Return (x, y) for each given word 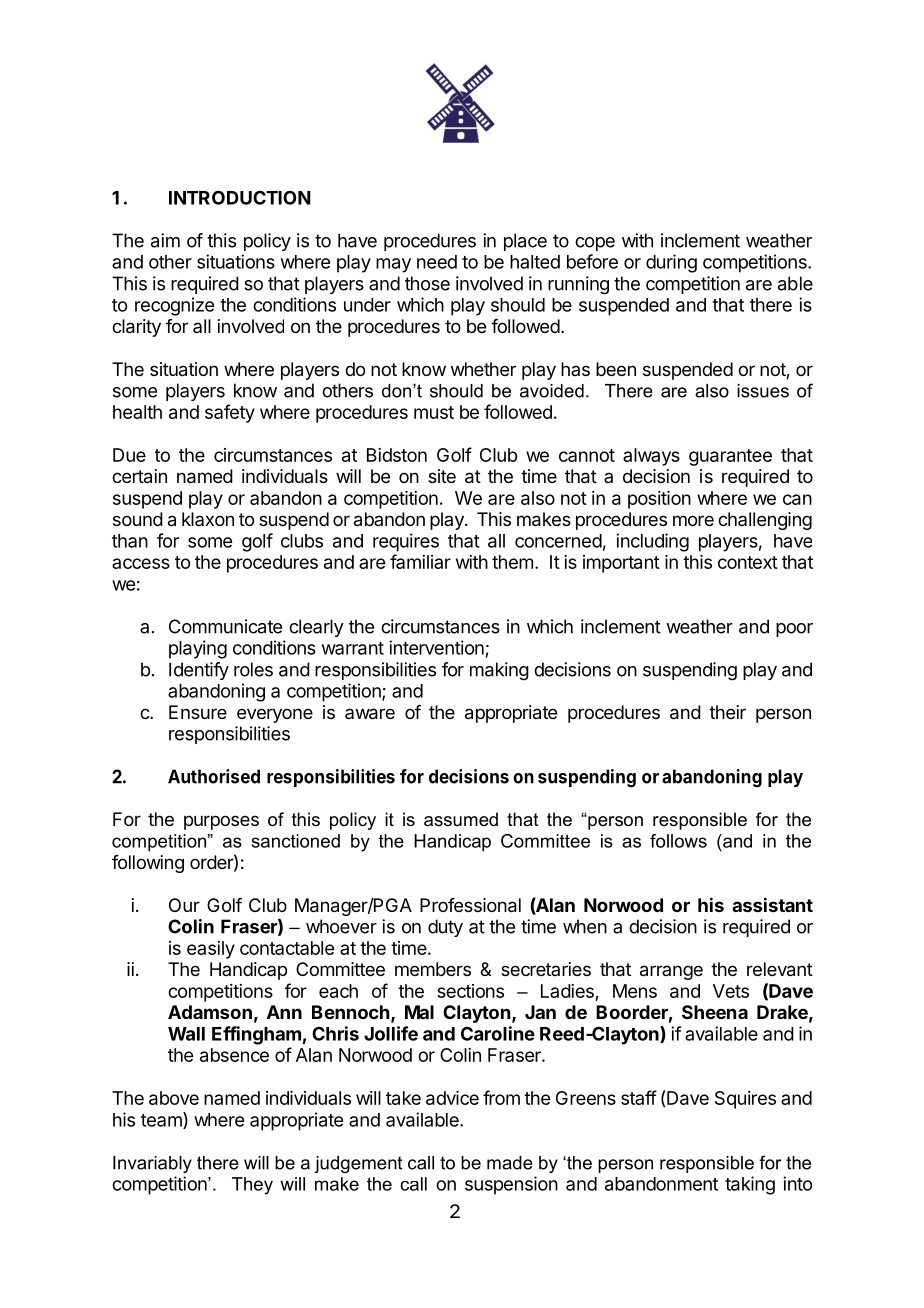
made (510, 1163)
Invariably (152, 1164)
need (437, 262)
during (671, 263)
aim (165, 240)
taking (750, 1185)
